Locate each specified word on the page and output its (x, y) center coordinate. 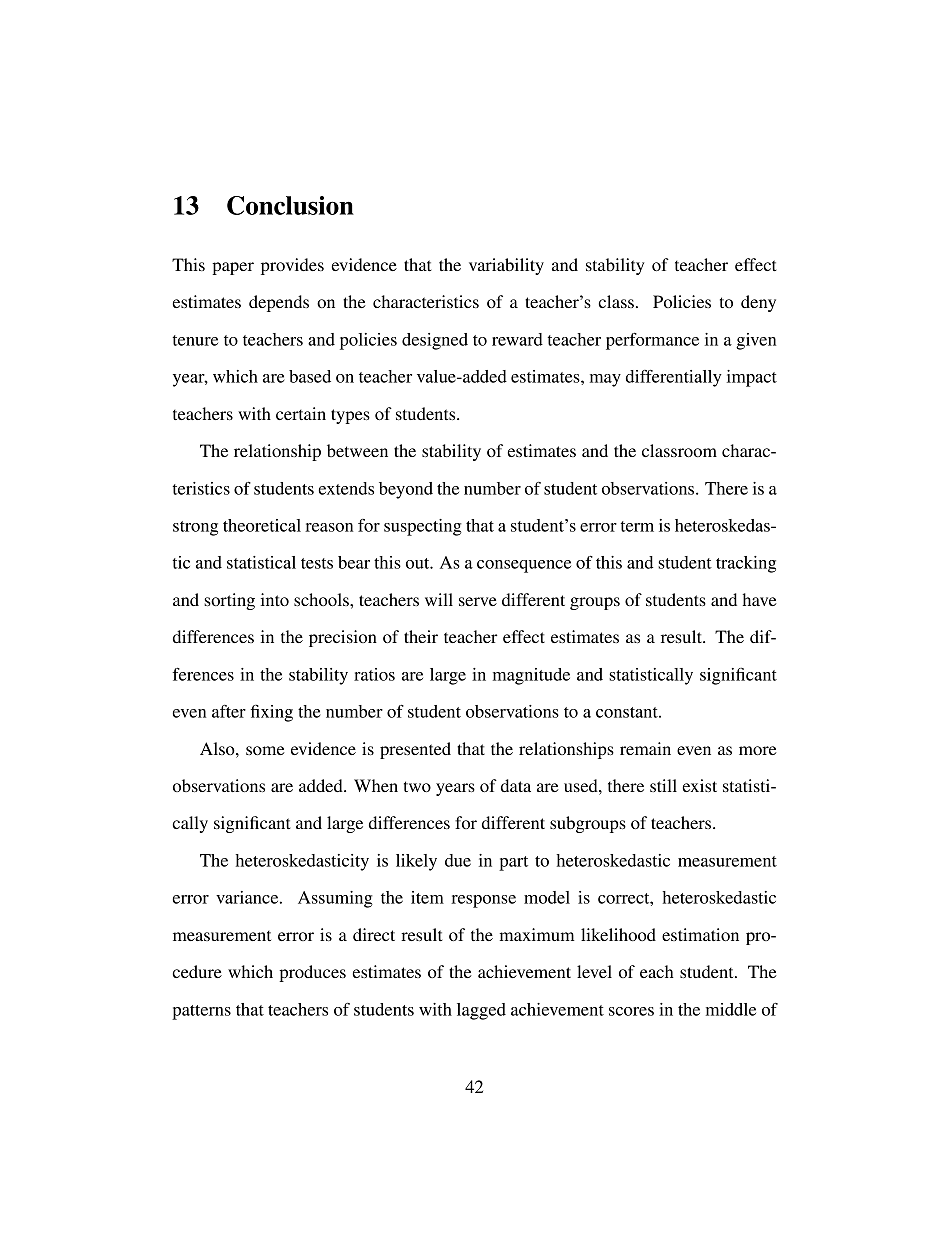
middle (731, 1009)
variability (506, 266)
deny (758, 303)
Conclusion (290, 205)
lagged (481, 1011)
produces (312, 973)
